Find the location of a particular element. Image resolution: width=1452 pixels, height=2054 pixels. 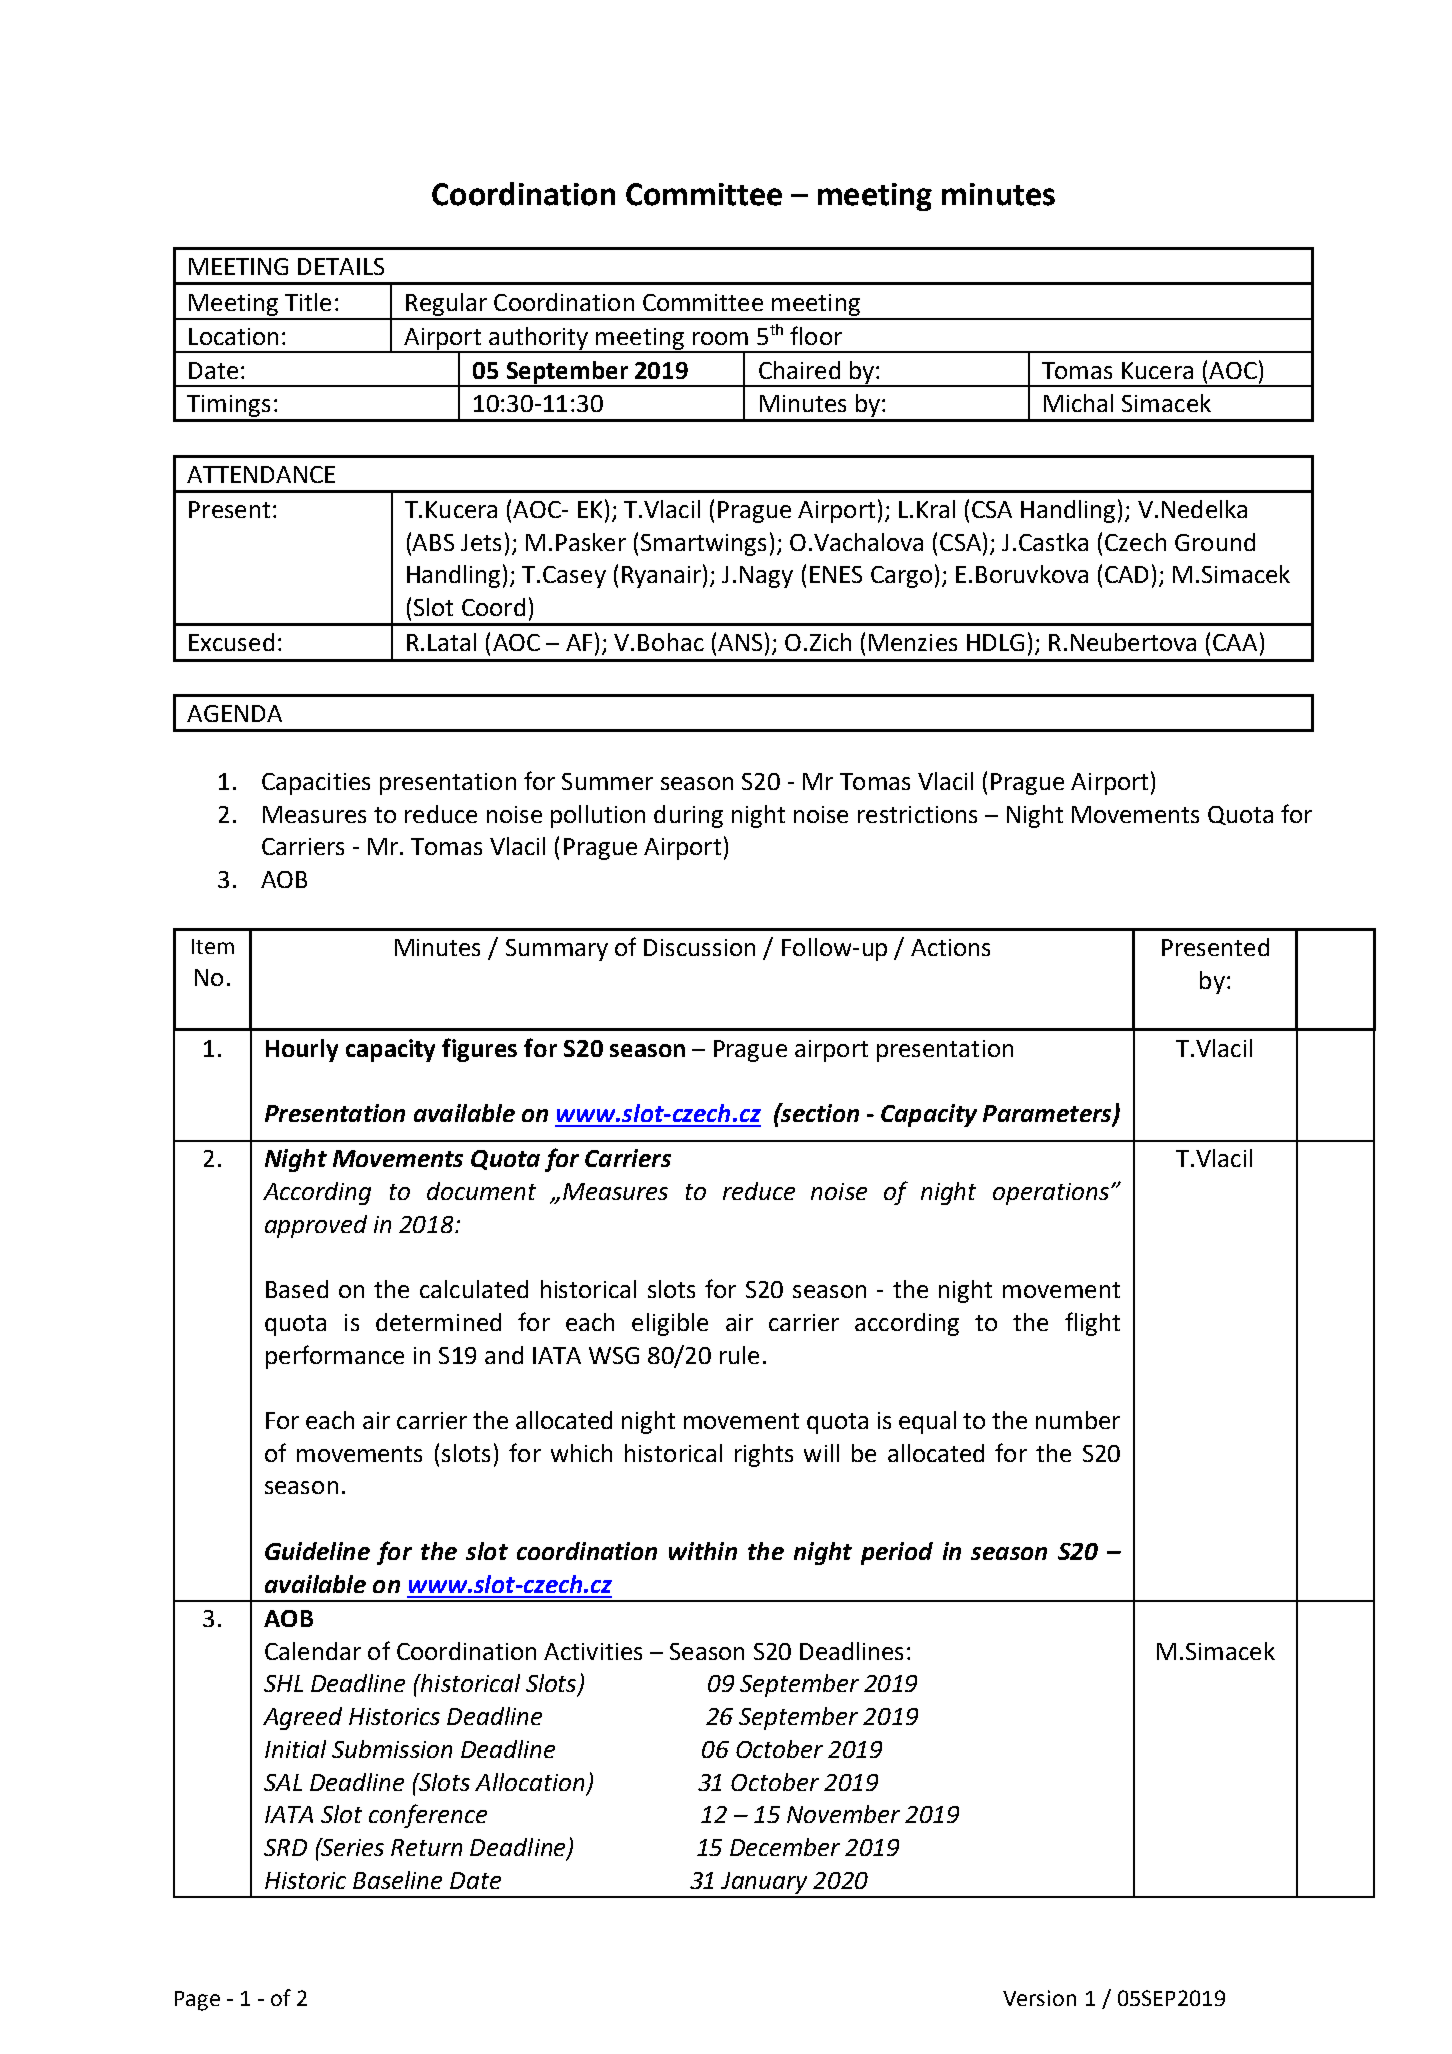

during is located at coordinates (688, 816).
